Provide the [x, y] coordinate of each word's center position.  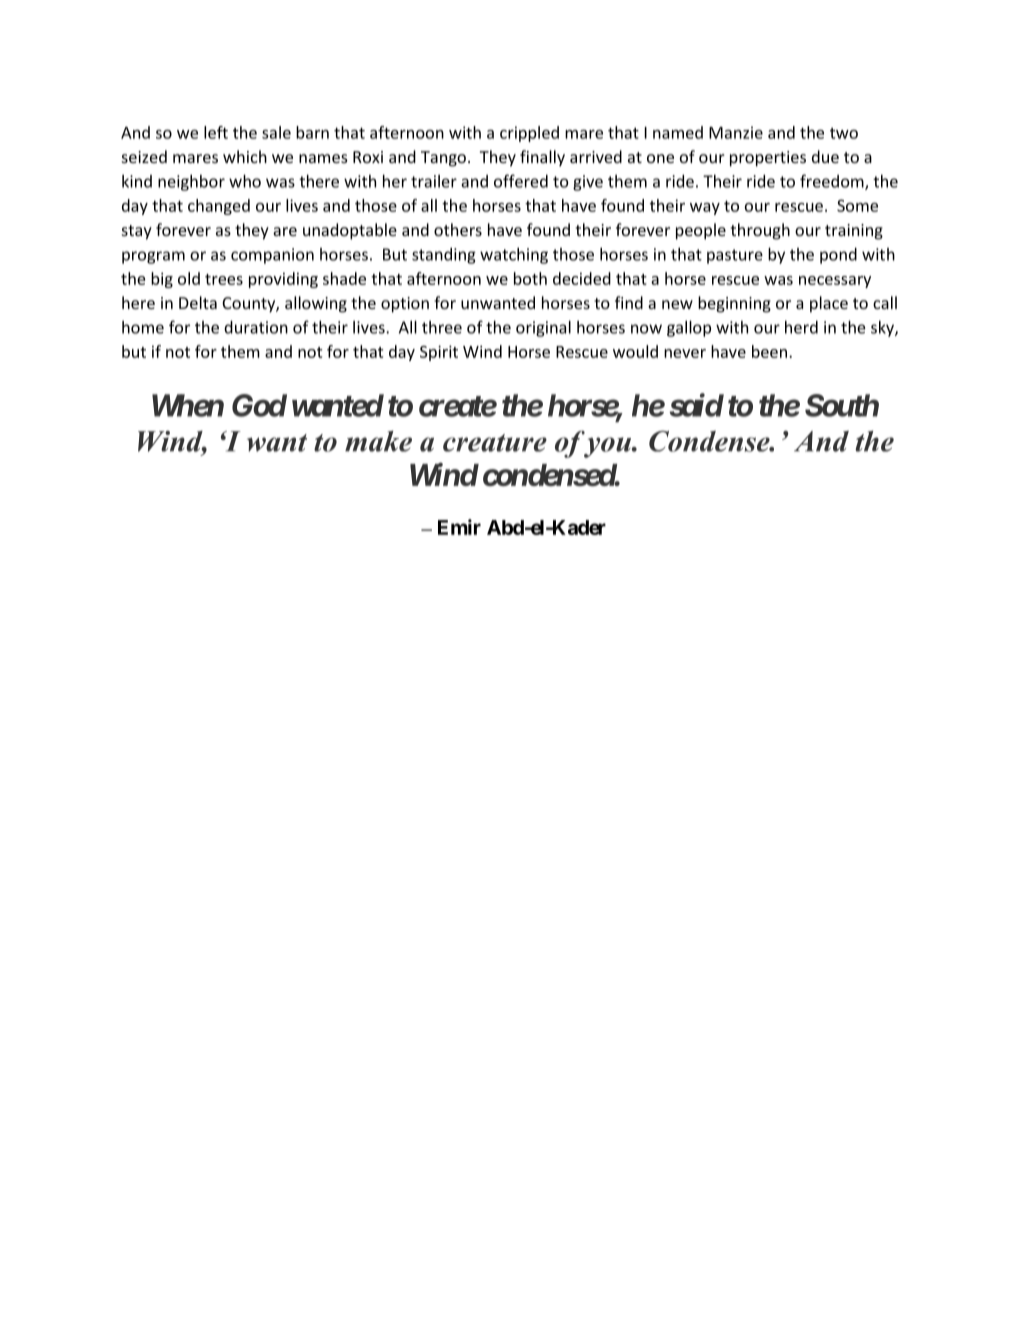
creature [495, 443]
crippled [529, 134]
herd [801, 327]
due [825, 156]
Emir [459, 527]
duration [256, 327]
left [216, 132]
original [543, 328]
